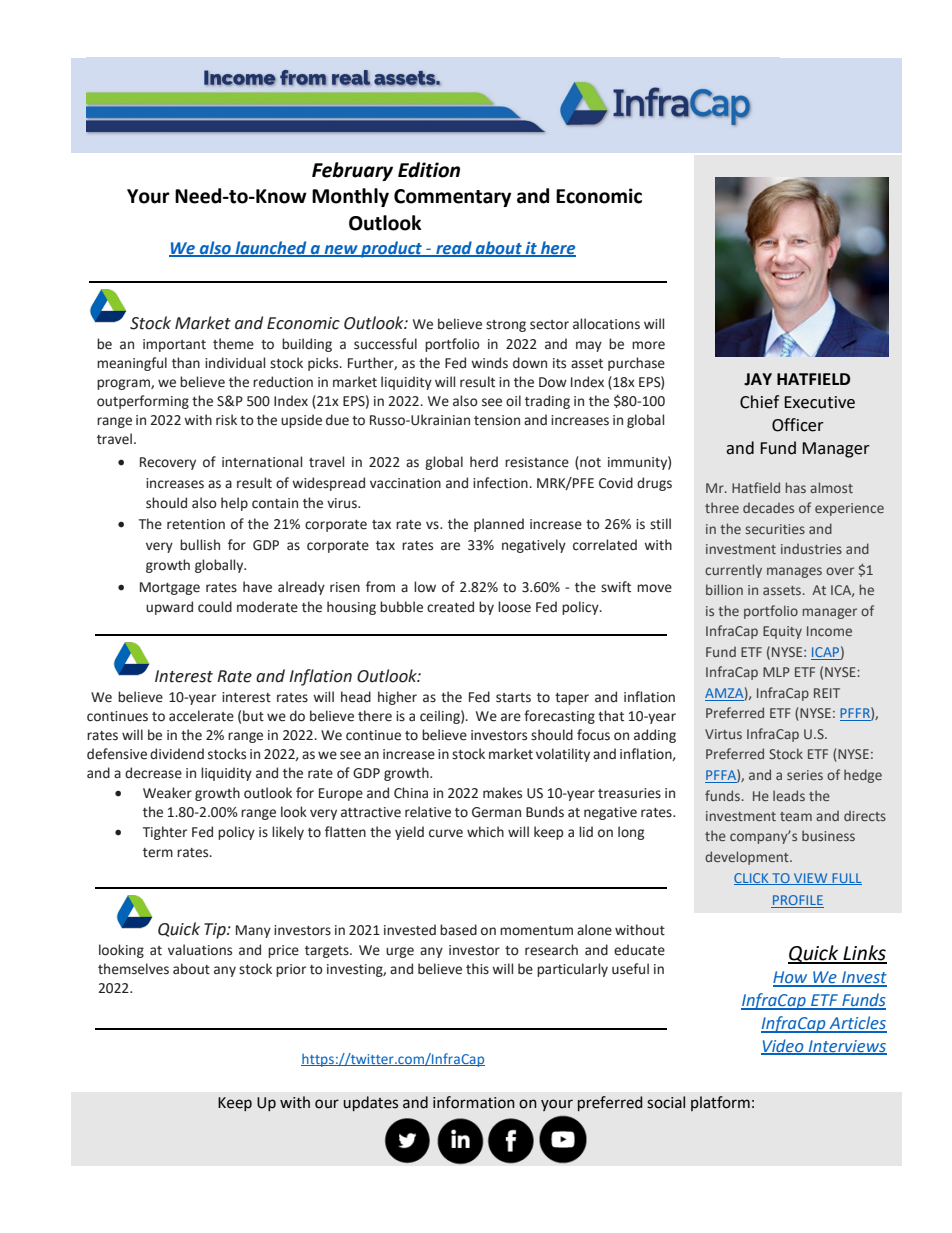 This page has width=952, height=1233. What do you see at coordinates (497, 420) in the page?
I see `tension` at bounding box center [497, 420].
